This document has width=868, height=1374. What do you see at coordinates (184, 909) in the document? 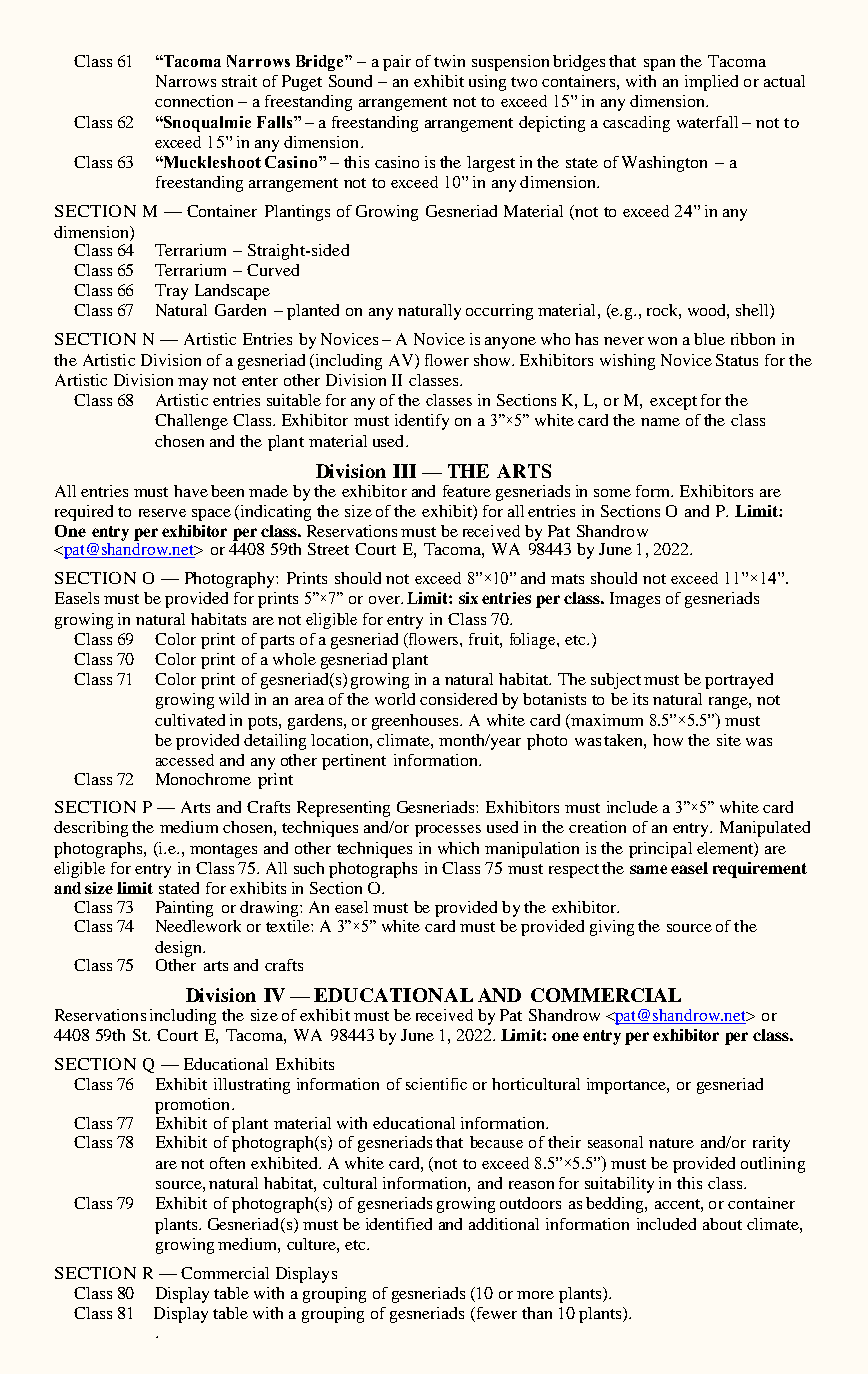
I see `Painting` at bounding box center [184, 909].
